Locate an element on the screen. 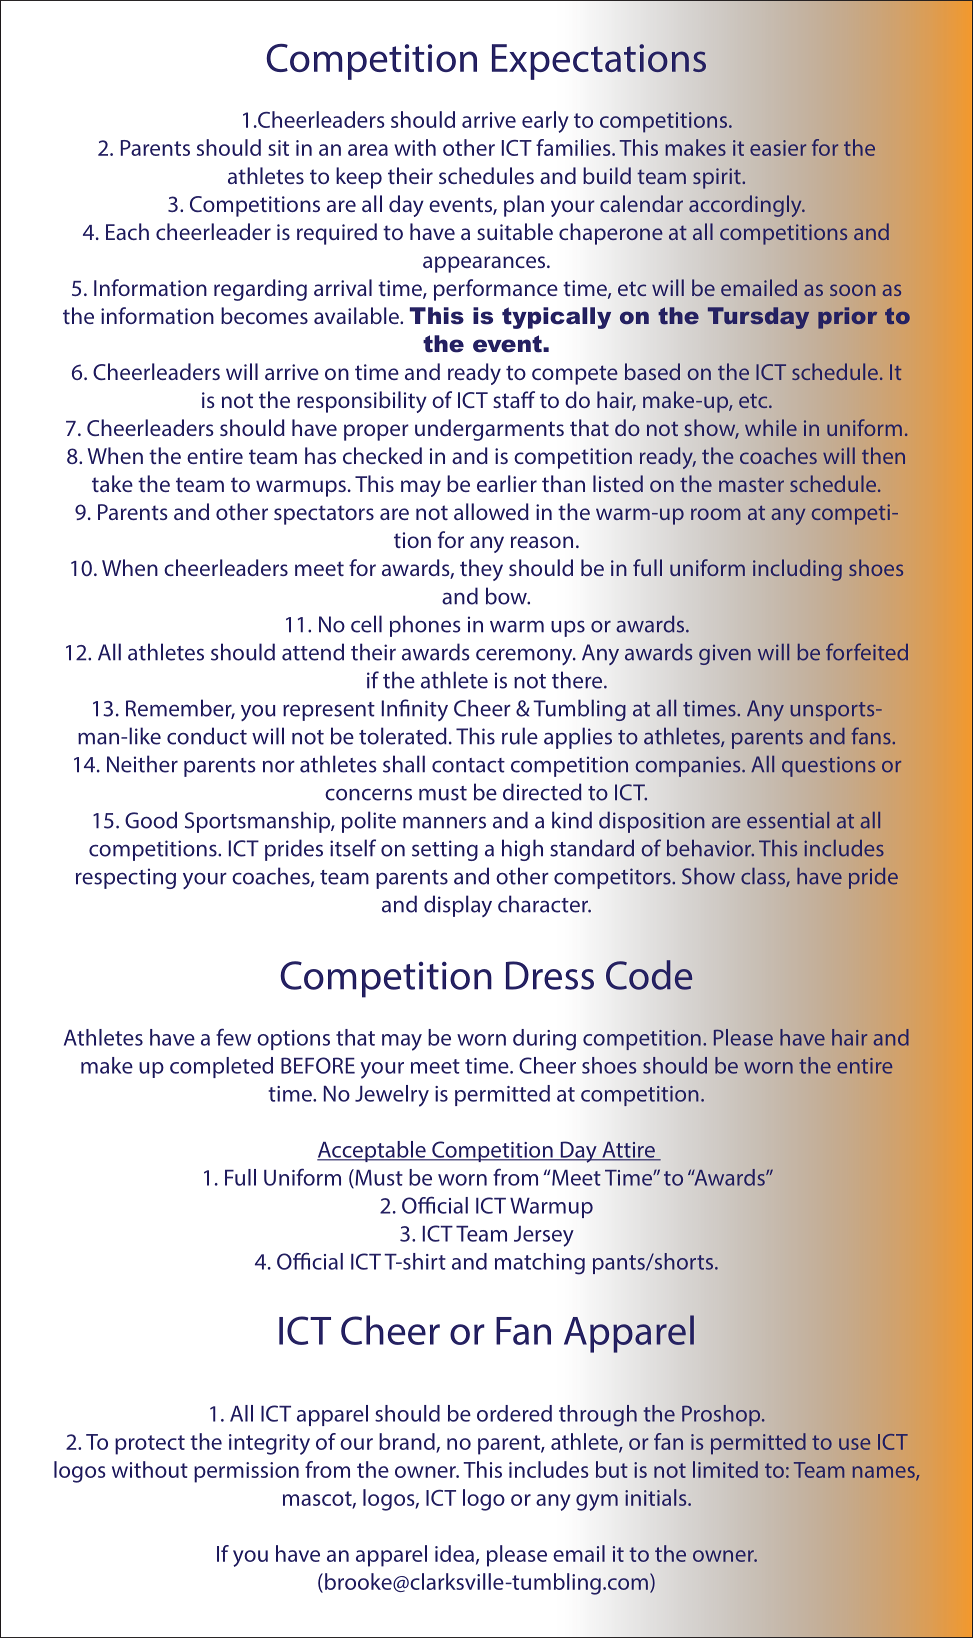 This screenshot has width=973, height=1638. Each is located at coordinates (127, 231).
